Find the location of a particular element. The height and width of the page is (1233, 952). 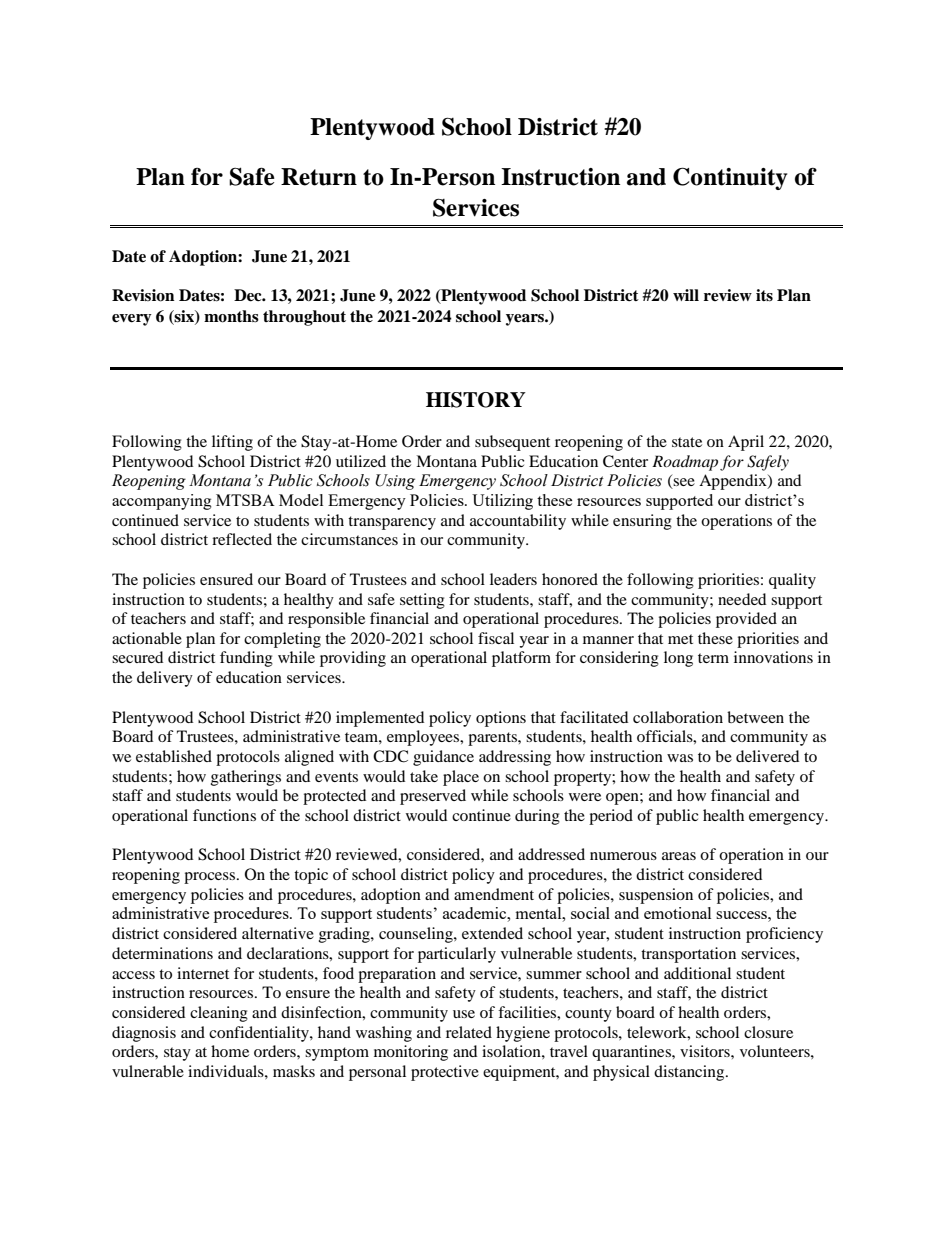

Return is located at coordinates (319, 177).
